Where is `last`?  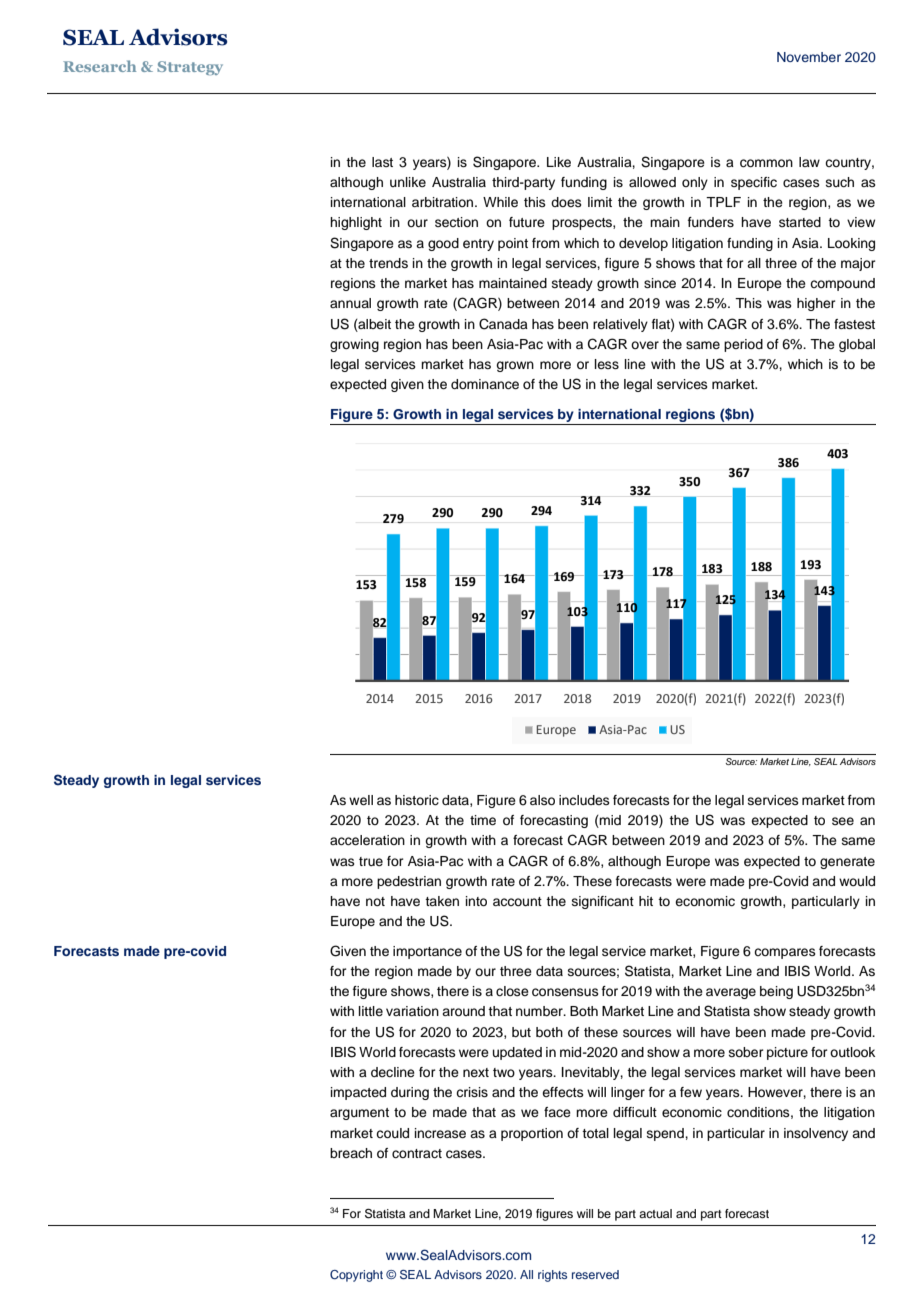 last is located at coordinates (382, 162).
